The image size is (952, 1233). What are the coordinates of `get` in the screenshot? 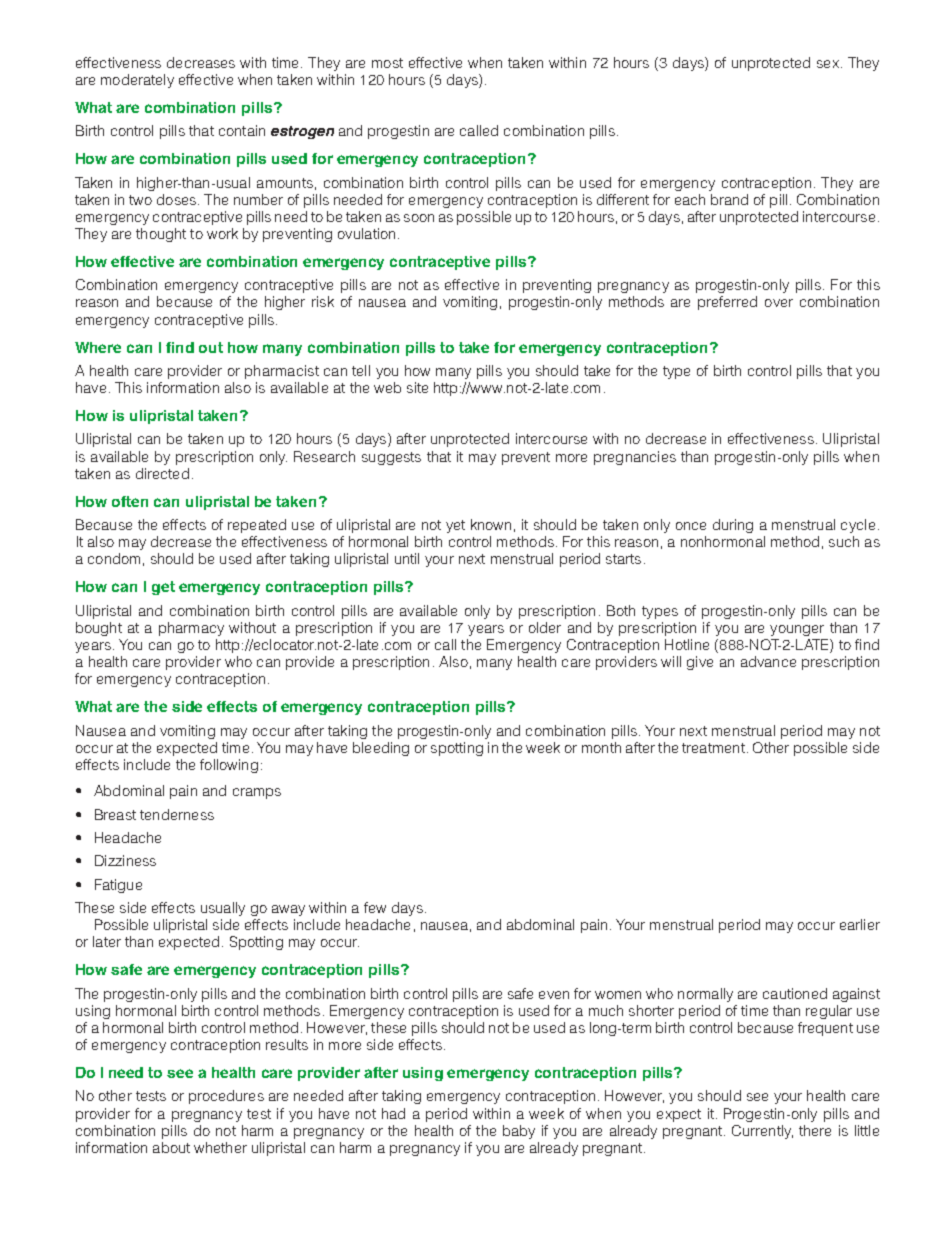 It's located at (163, 588).
